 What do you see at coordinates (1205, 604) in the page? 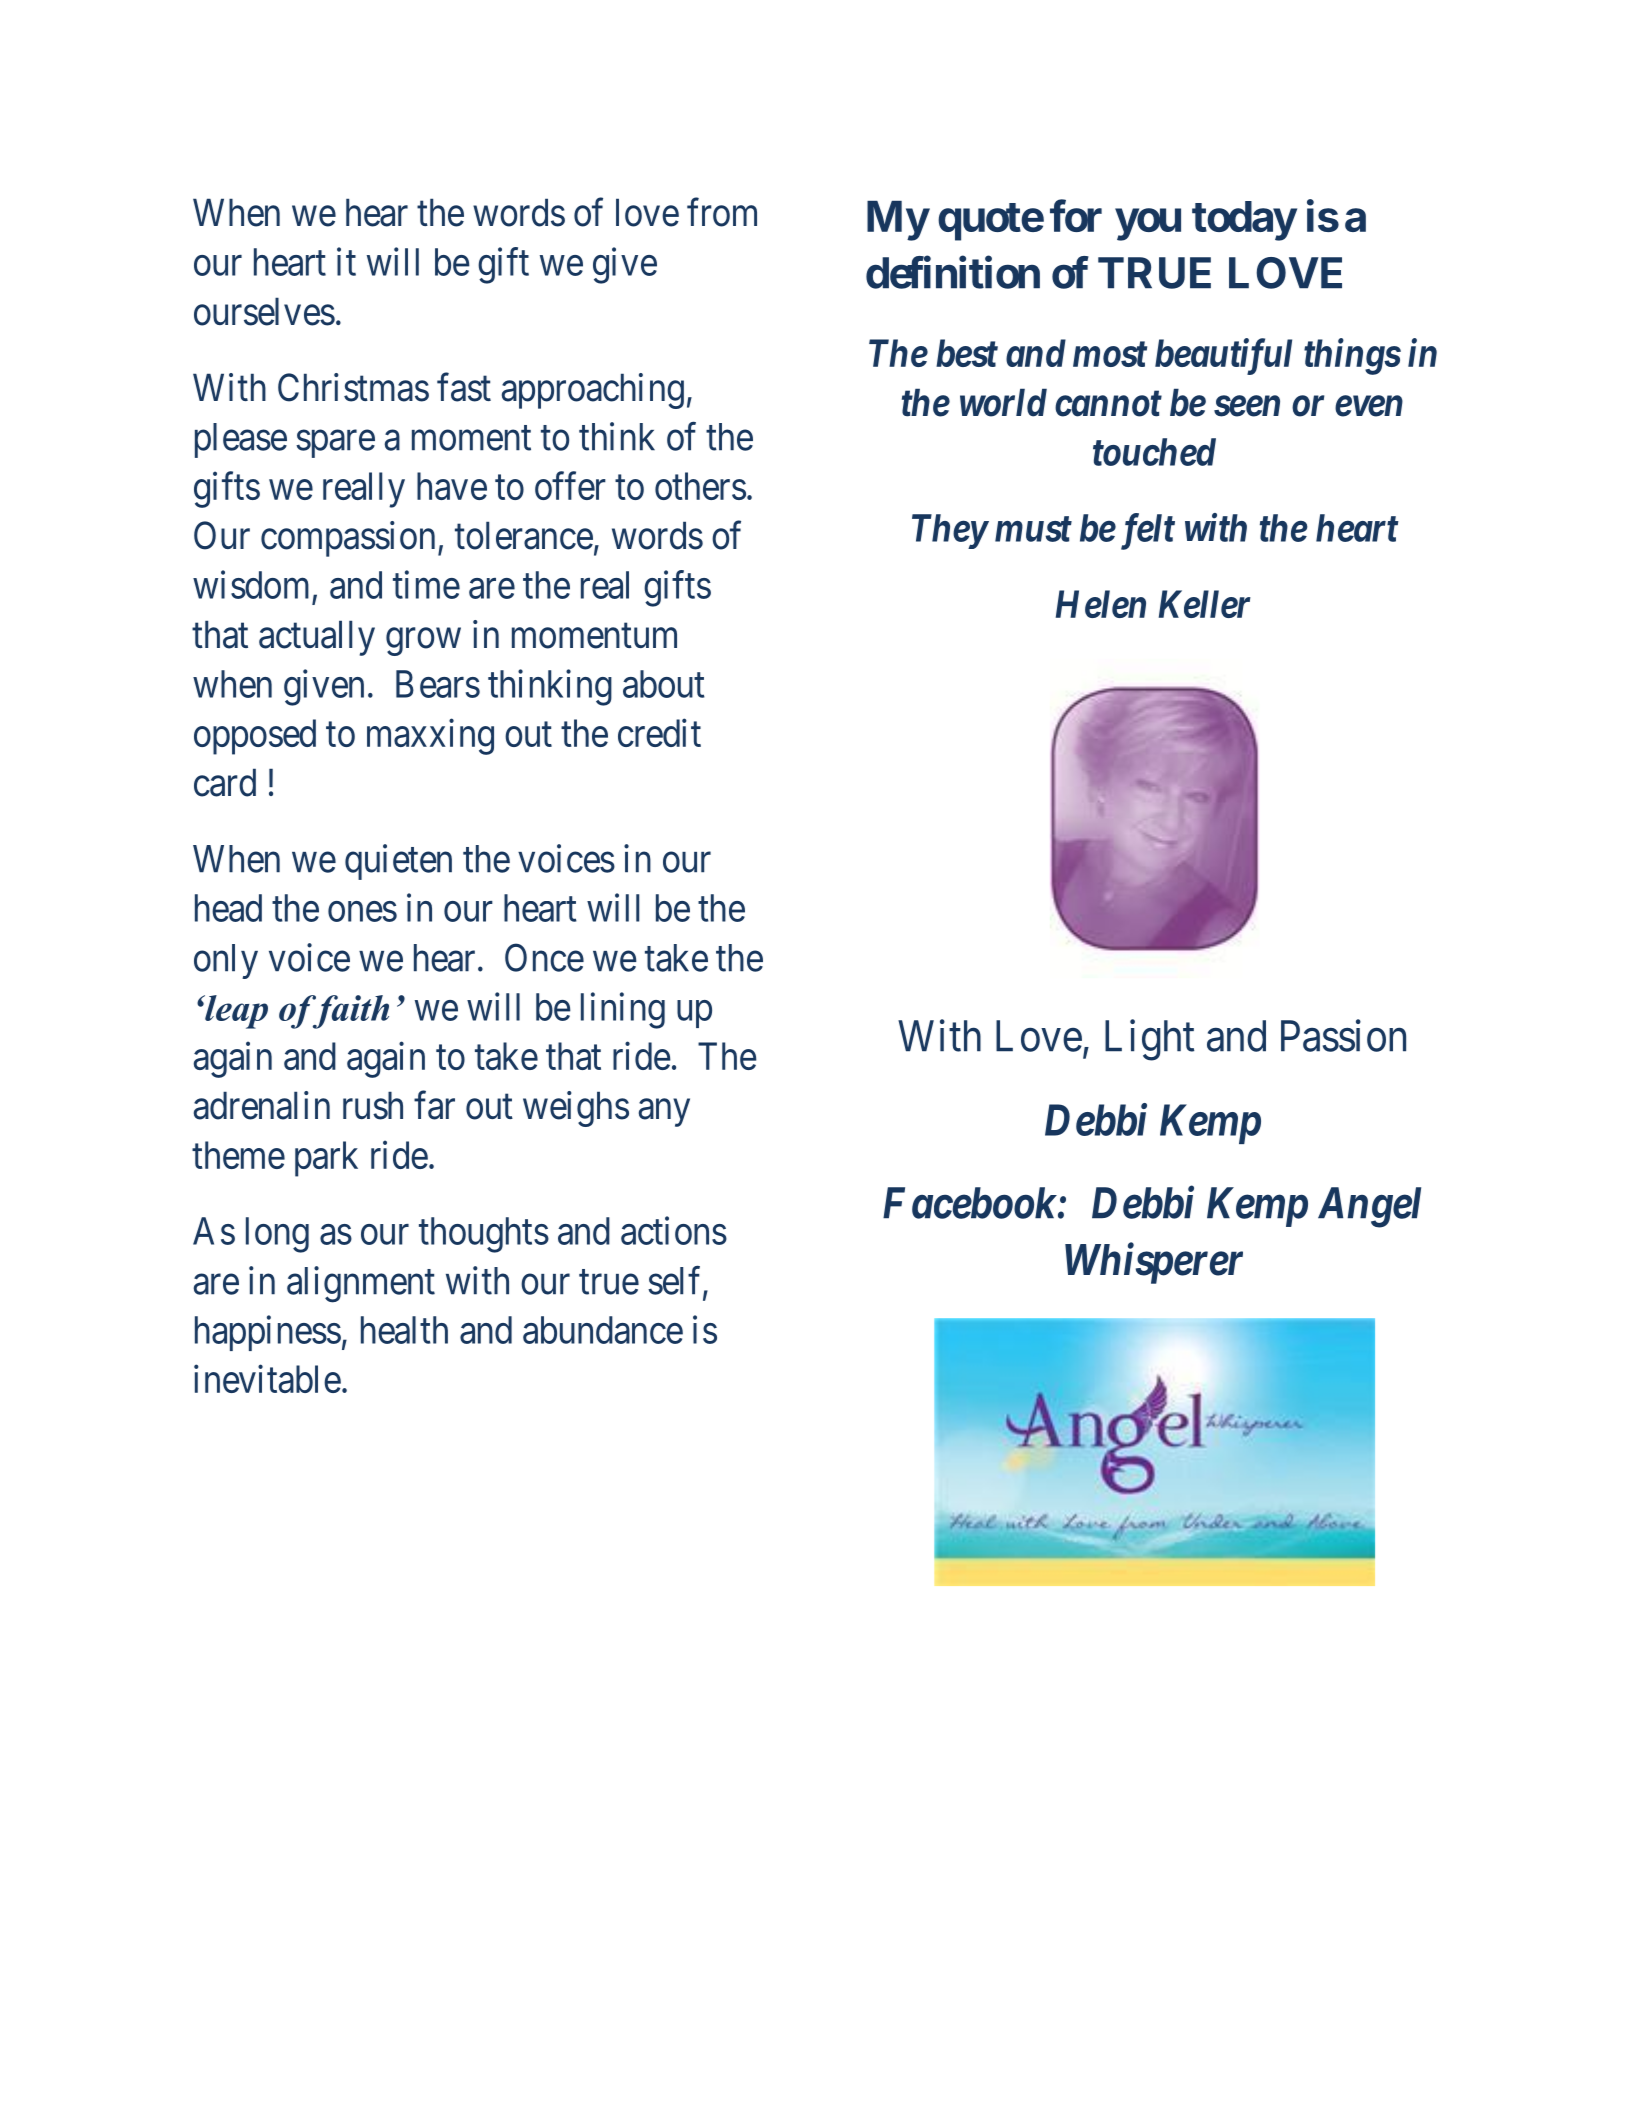
I see `Keller` at bounding box center [1205, 604].
